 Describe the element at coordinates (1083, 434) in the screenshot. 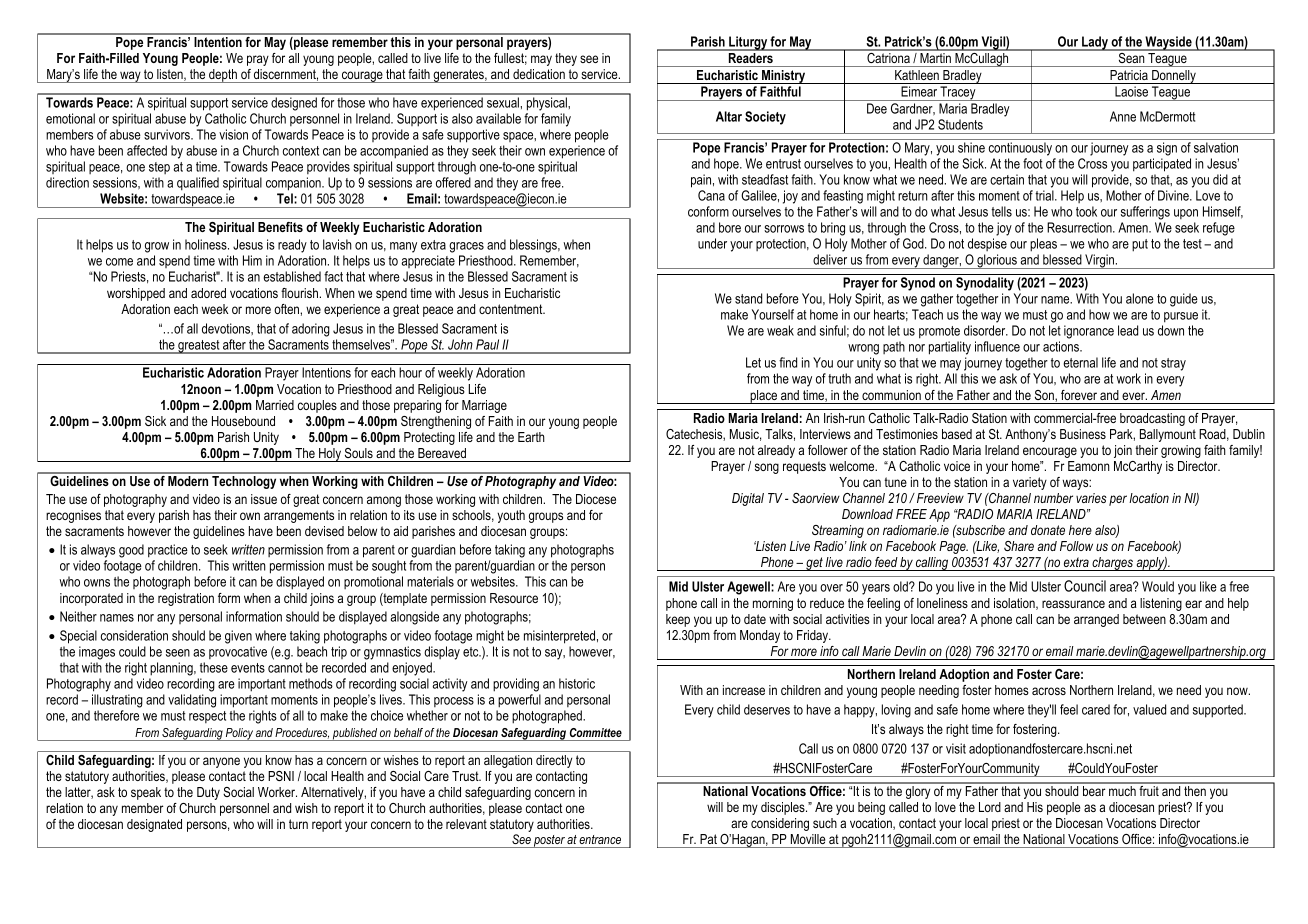

I see `Business` at that location.
